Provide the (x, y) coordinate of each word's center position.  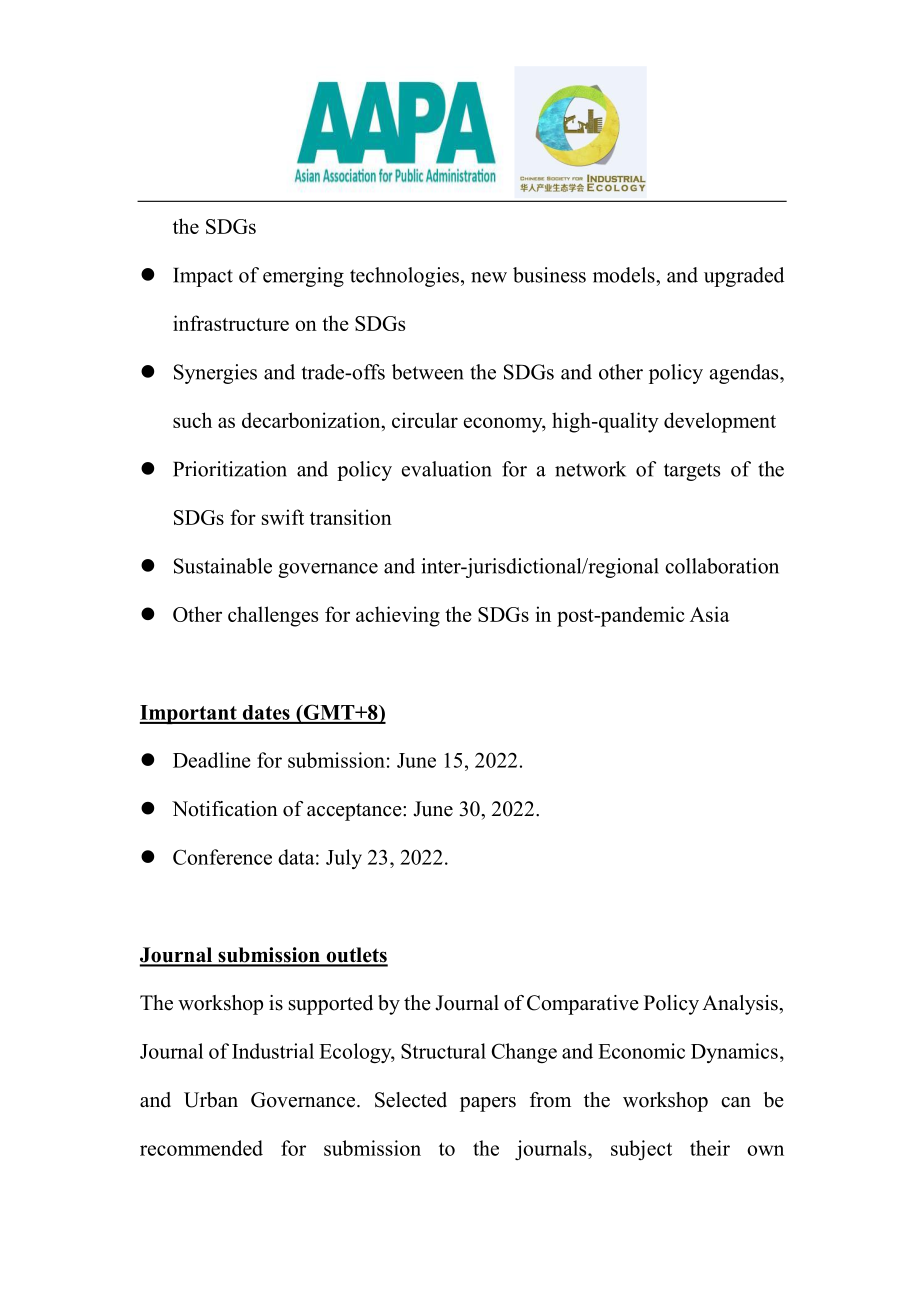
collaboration (722, 566)
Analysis (741, 1005)
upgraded (744, 277)
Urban (211, 1100)
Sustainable (223, 566)
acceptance (355, 812)
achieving (398, 616)
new (489, 277)
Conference (222, 857)
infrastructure (231, 323)
